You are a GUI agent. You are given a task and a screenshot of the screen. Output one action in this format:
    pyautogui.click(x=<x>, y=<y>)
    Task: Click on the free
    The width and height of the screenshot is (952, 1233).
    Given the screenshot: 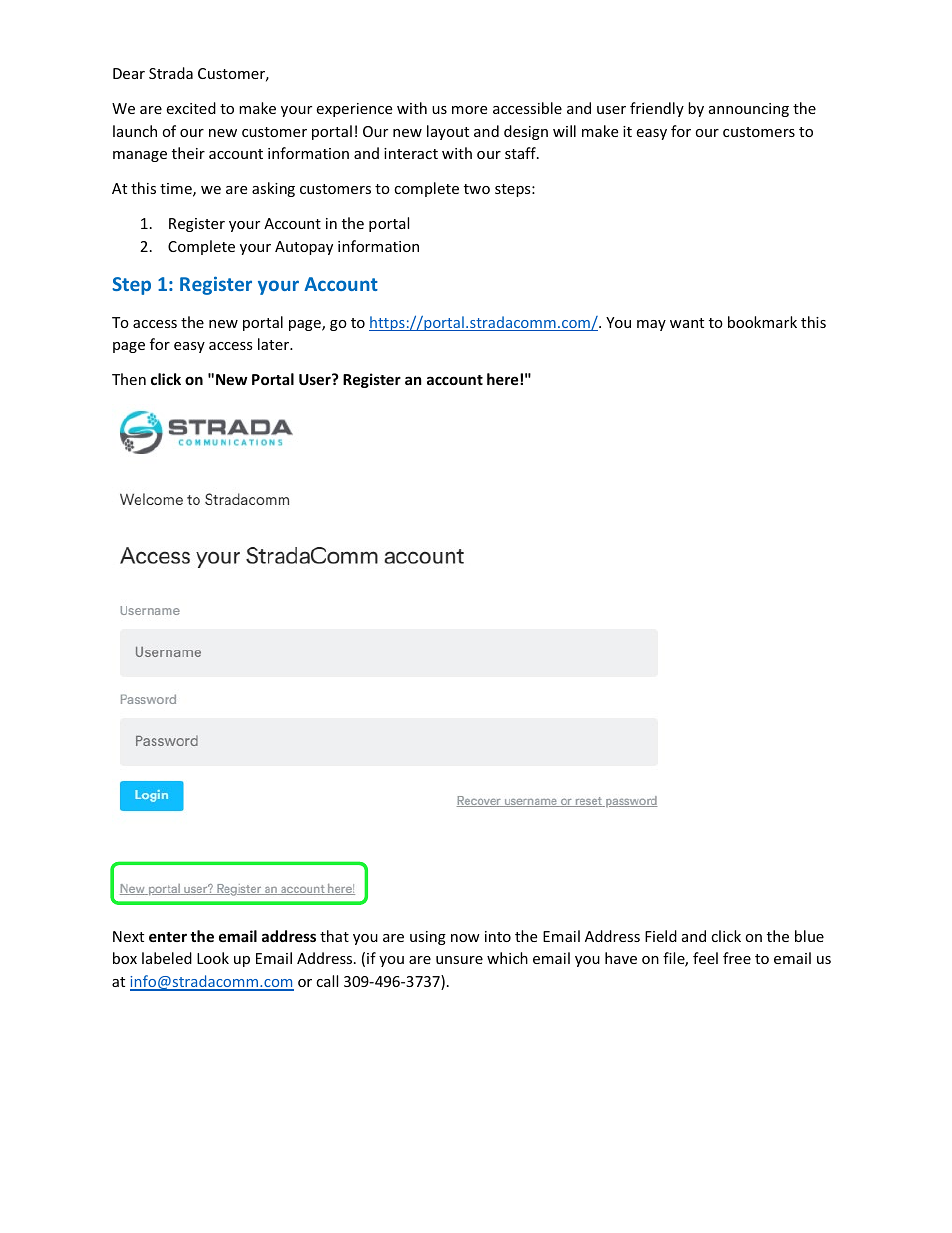 What is the action you would take?
    pyautogui.click(x=737, y=958)
